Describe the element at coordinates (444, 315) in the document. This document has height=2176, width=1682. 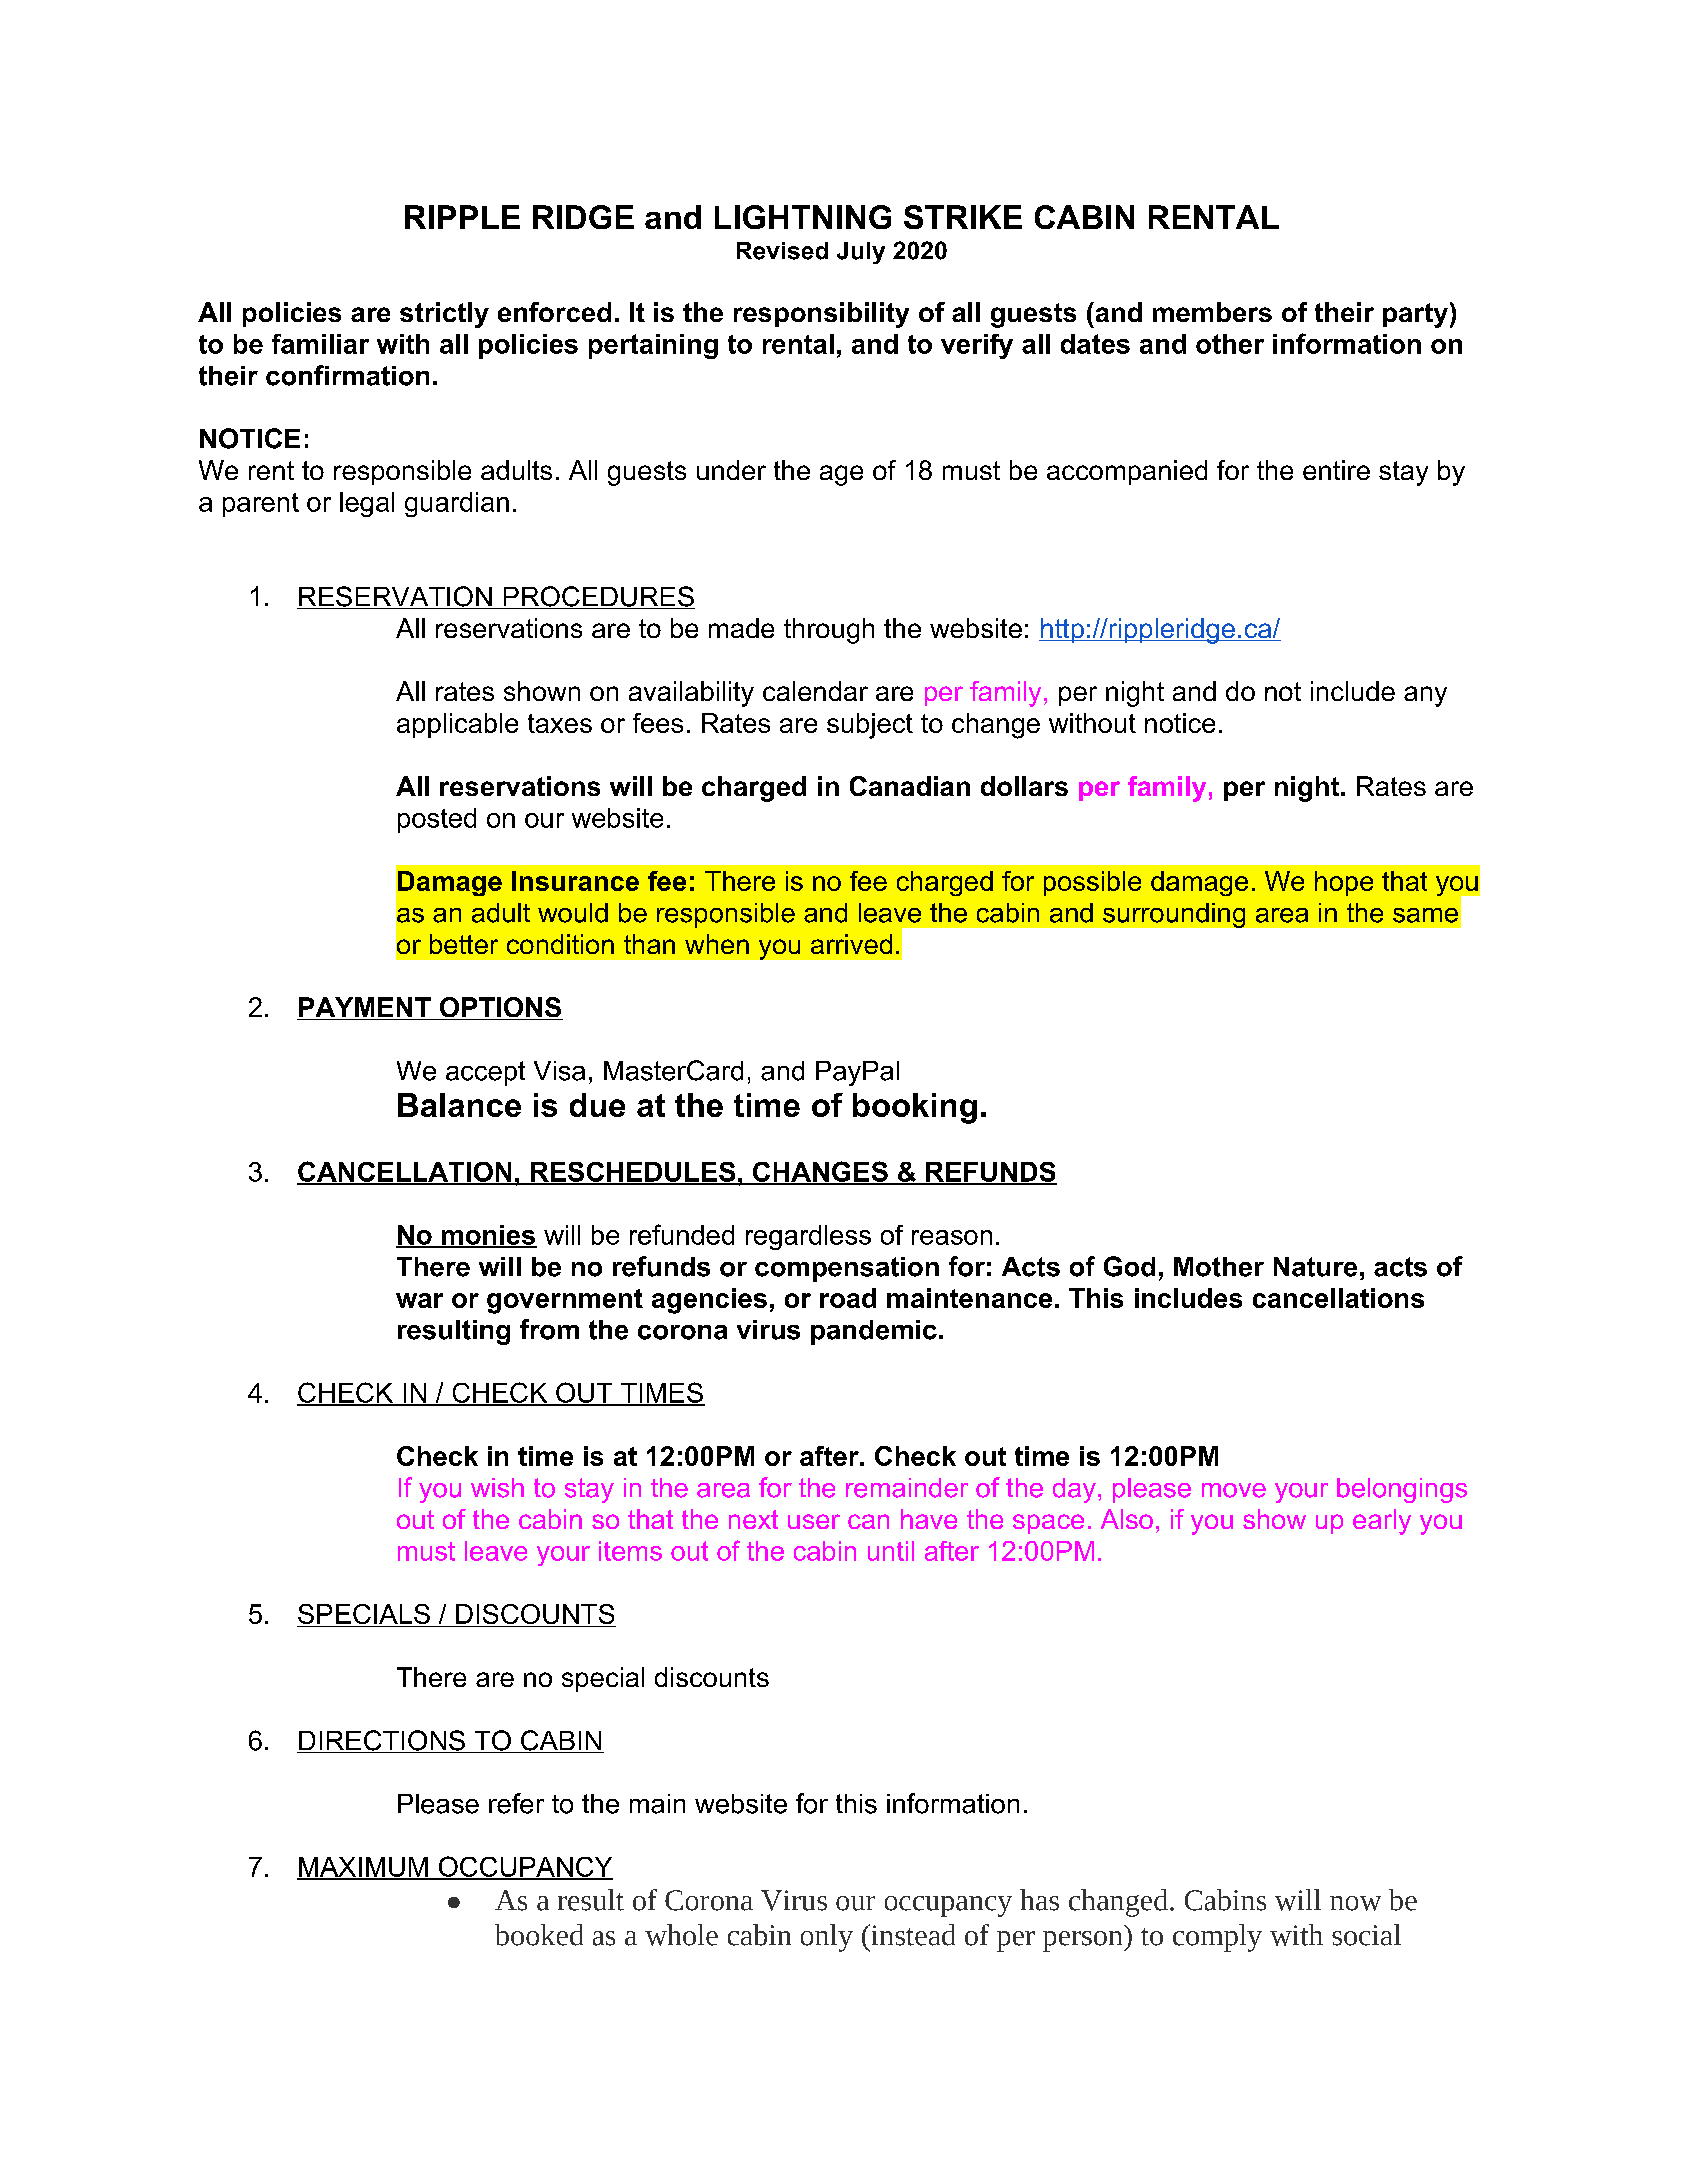
I see `strictly` at that location.
